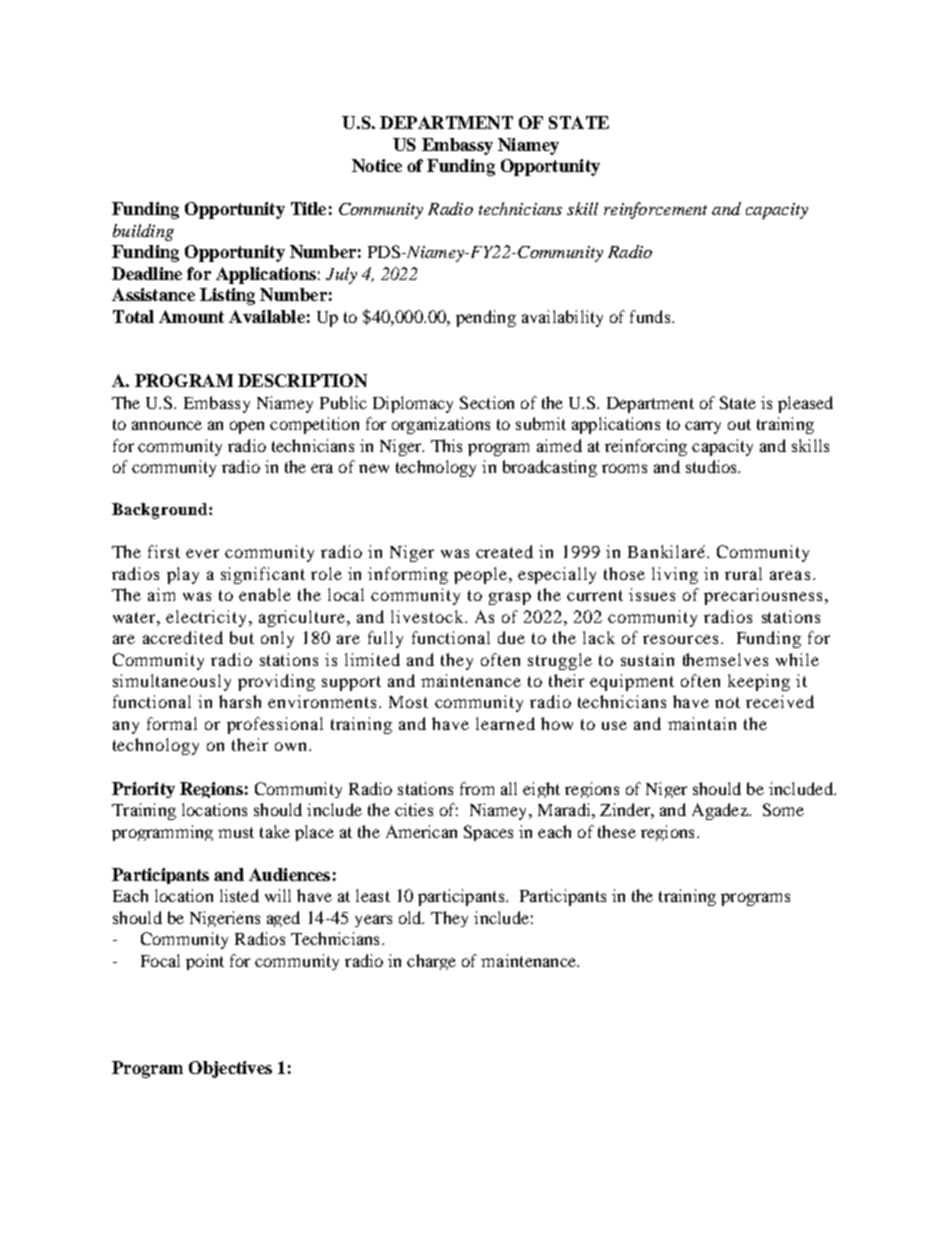 The image size is (952, 1233). Describe the element at coordinates (431, 962) in the screenshot. I see `charge` at that location.
